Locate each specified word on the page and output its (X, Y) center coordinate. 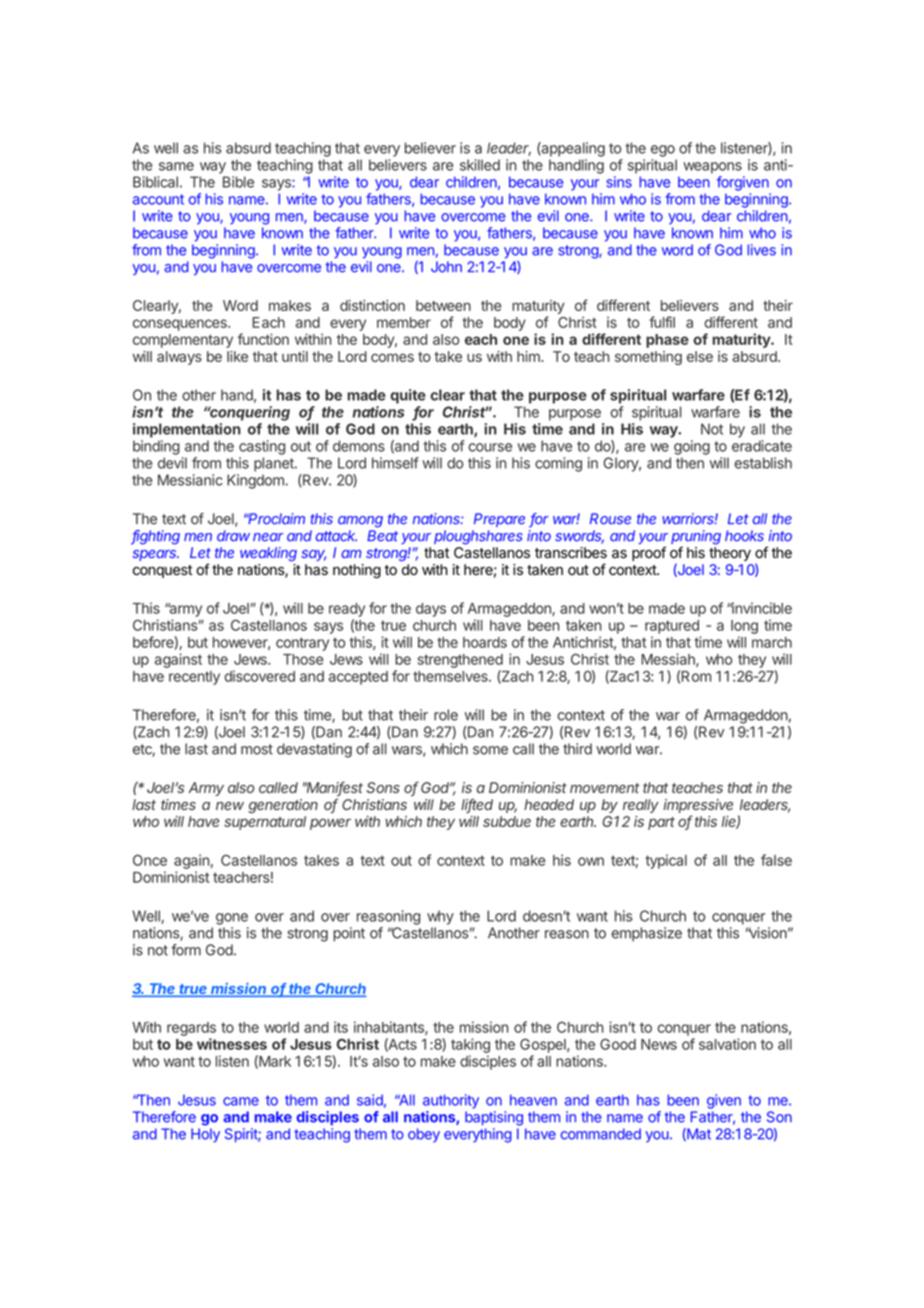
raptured (672, 627)
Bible (238, 182)
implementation (187, 430)
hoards (485, 642)
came (241, 1101)
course (490, 447)
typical (666, 861)
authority (451, 1101)
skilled (480, 165)
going (692, 447)
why (440, 917)
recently (194, 678)
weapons (712, 168)
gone (232, 919)
